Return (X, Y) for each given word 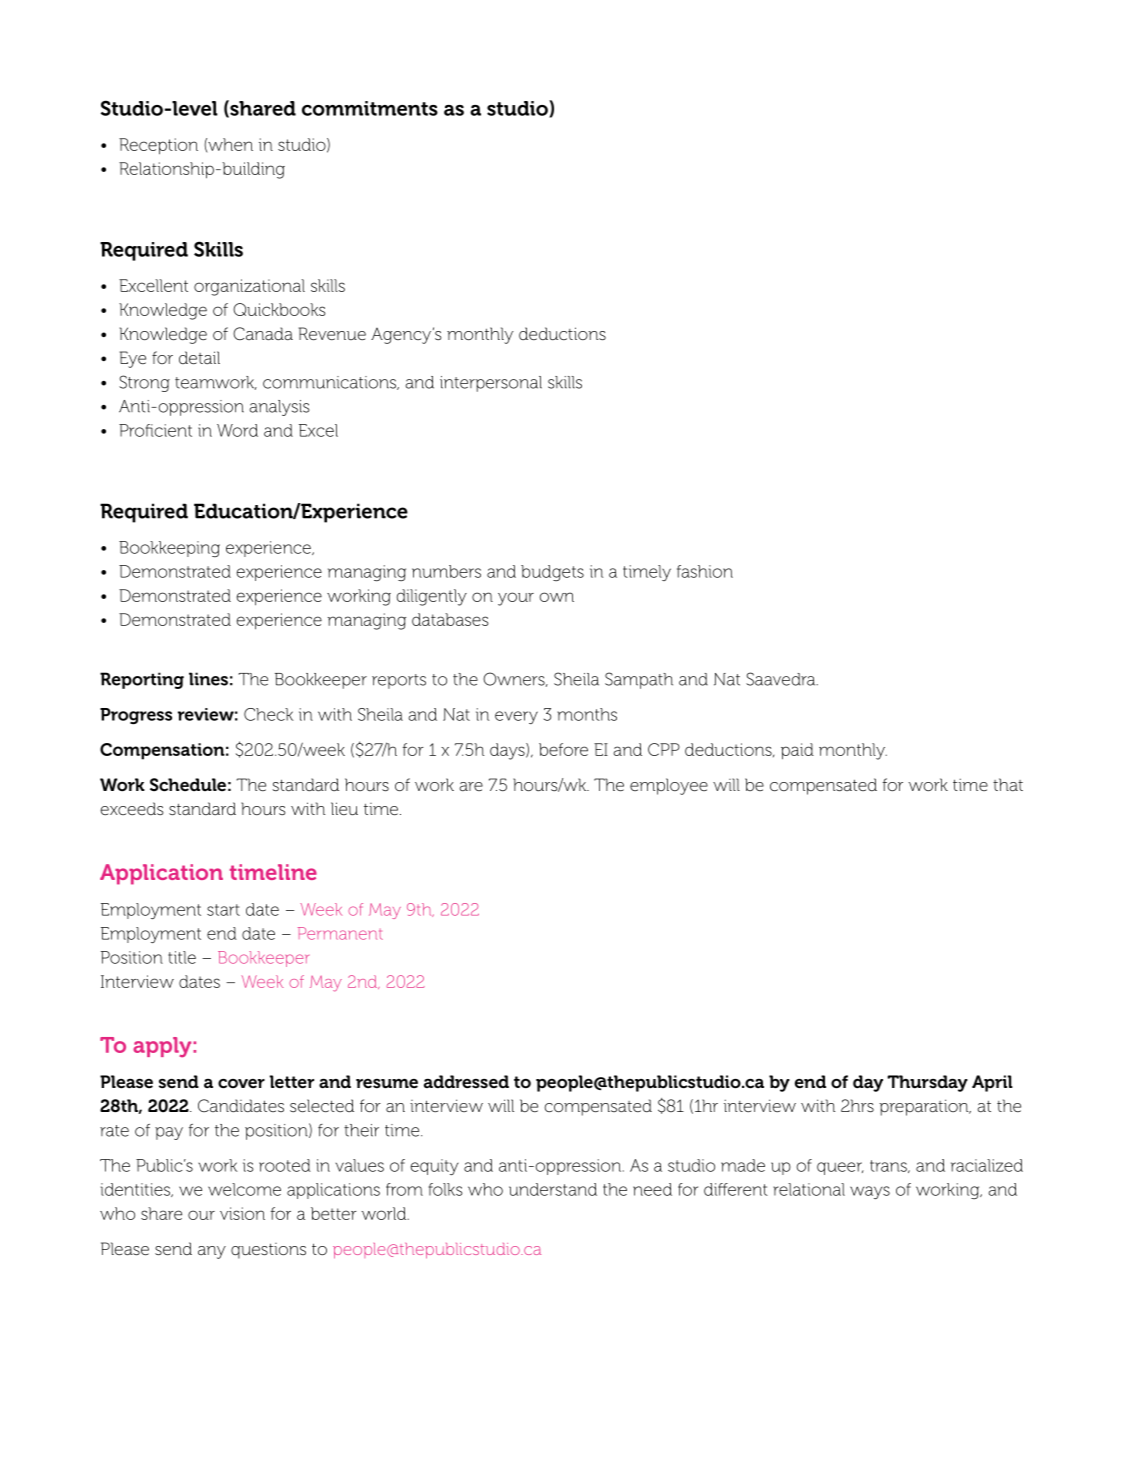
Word (237, 430)
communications (331, 383)
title (182, 957)
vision (242, 1213)
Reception (158, 146)
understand (553, 1189)
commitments (370, 108)
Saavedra (782, 679)
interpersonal (491, 384)
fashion (705, 571)
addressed (466, 1082)
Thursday (927, 1083)
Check (268, 714)
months (587, 714)
